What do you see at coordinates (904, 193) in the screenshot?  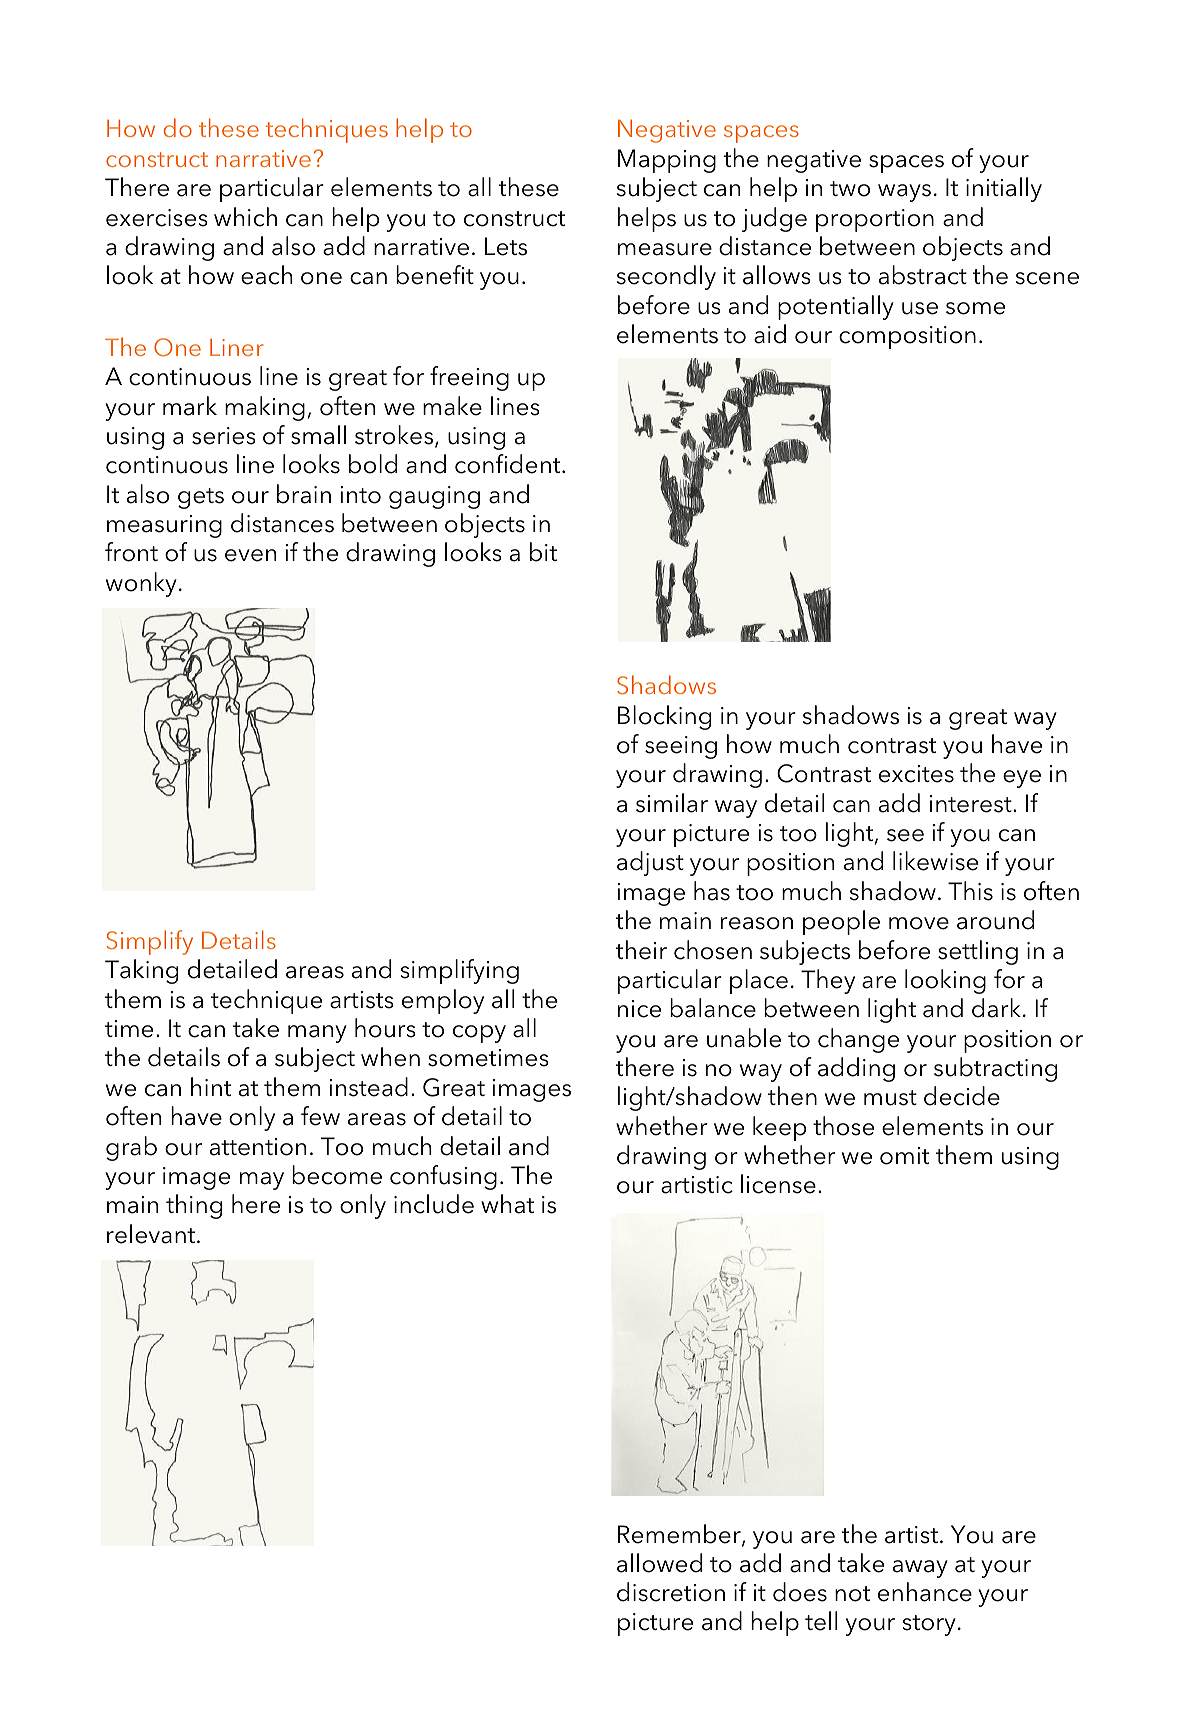 I see `ways` at bounding box center [904, 193].
